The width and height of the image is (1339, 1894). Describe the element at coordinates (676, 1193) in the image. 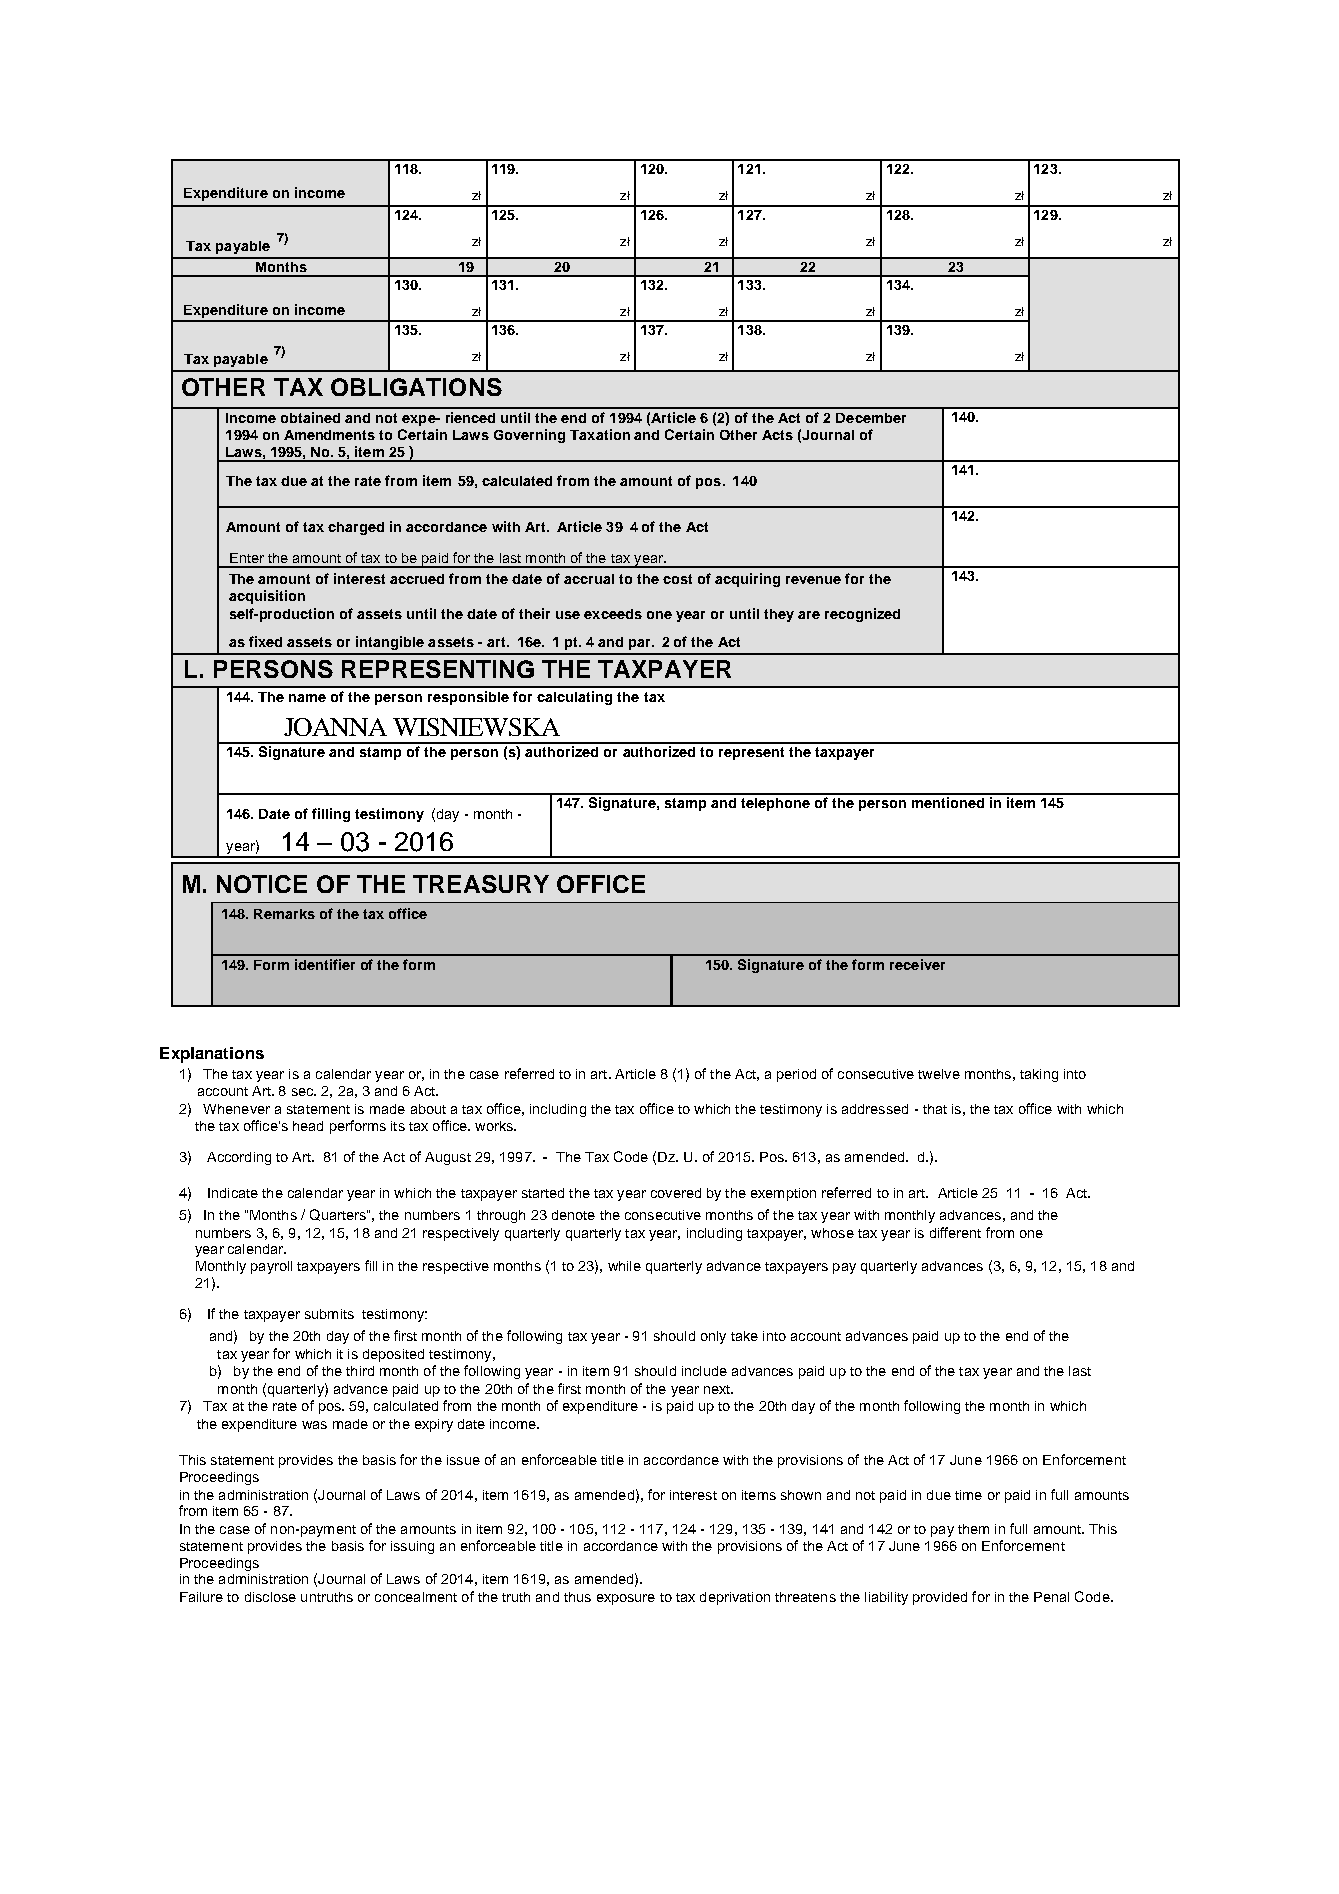

I see `covered` at that location.
